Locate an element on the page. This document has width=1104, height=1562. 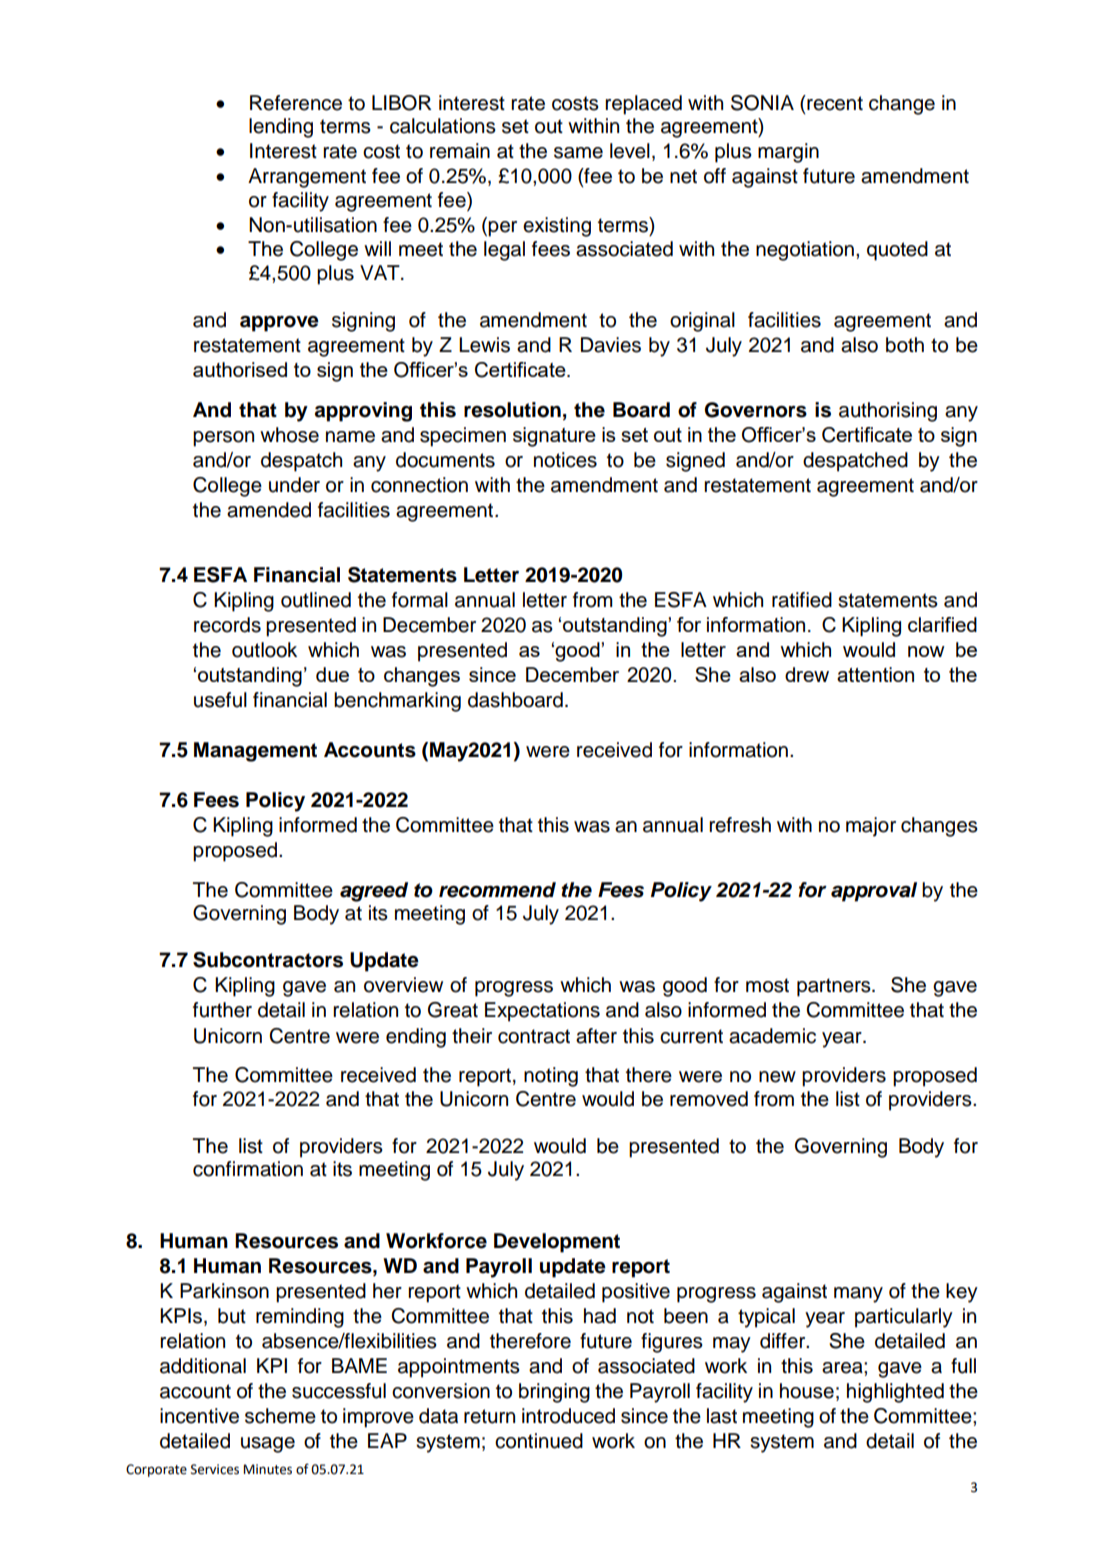
recent is located at coordinates (834, 103).
